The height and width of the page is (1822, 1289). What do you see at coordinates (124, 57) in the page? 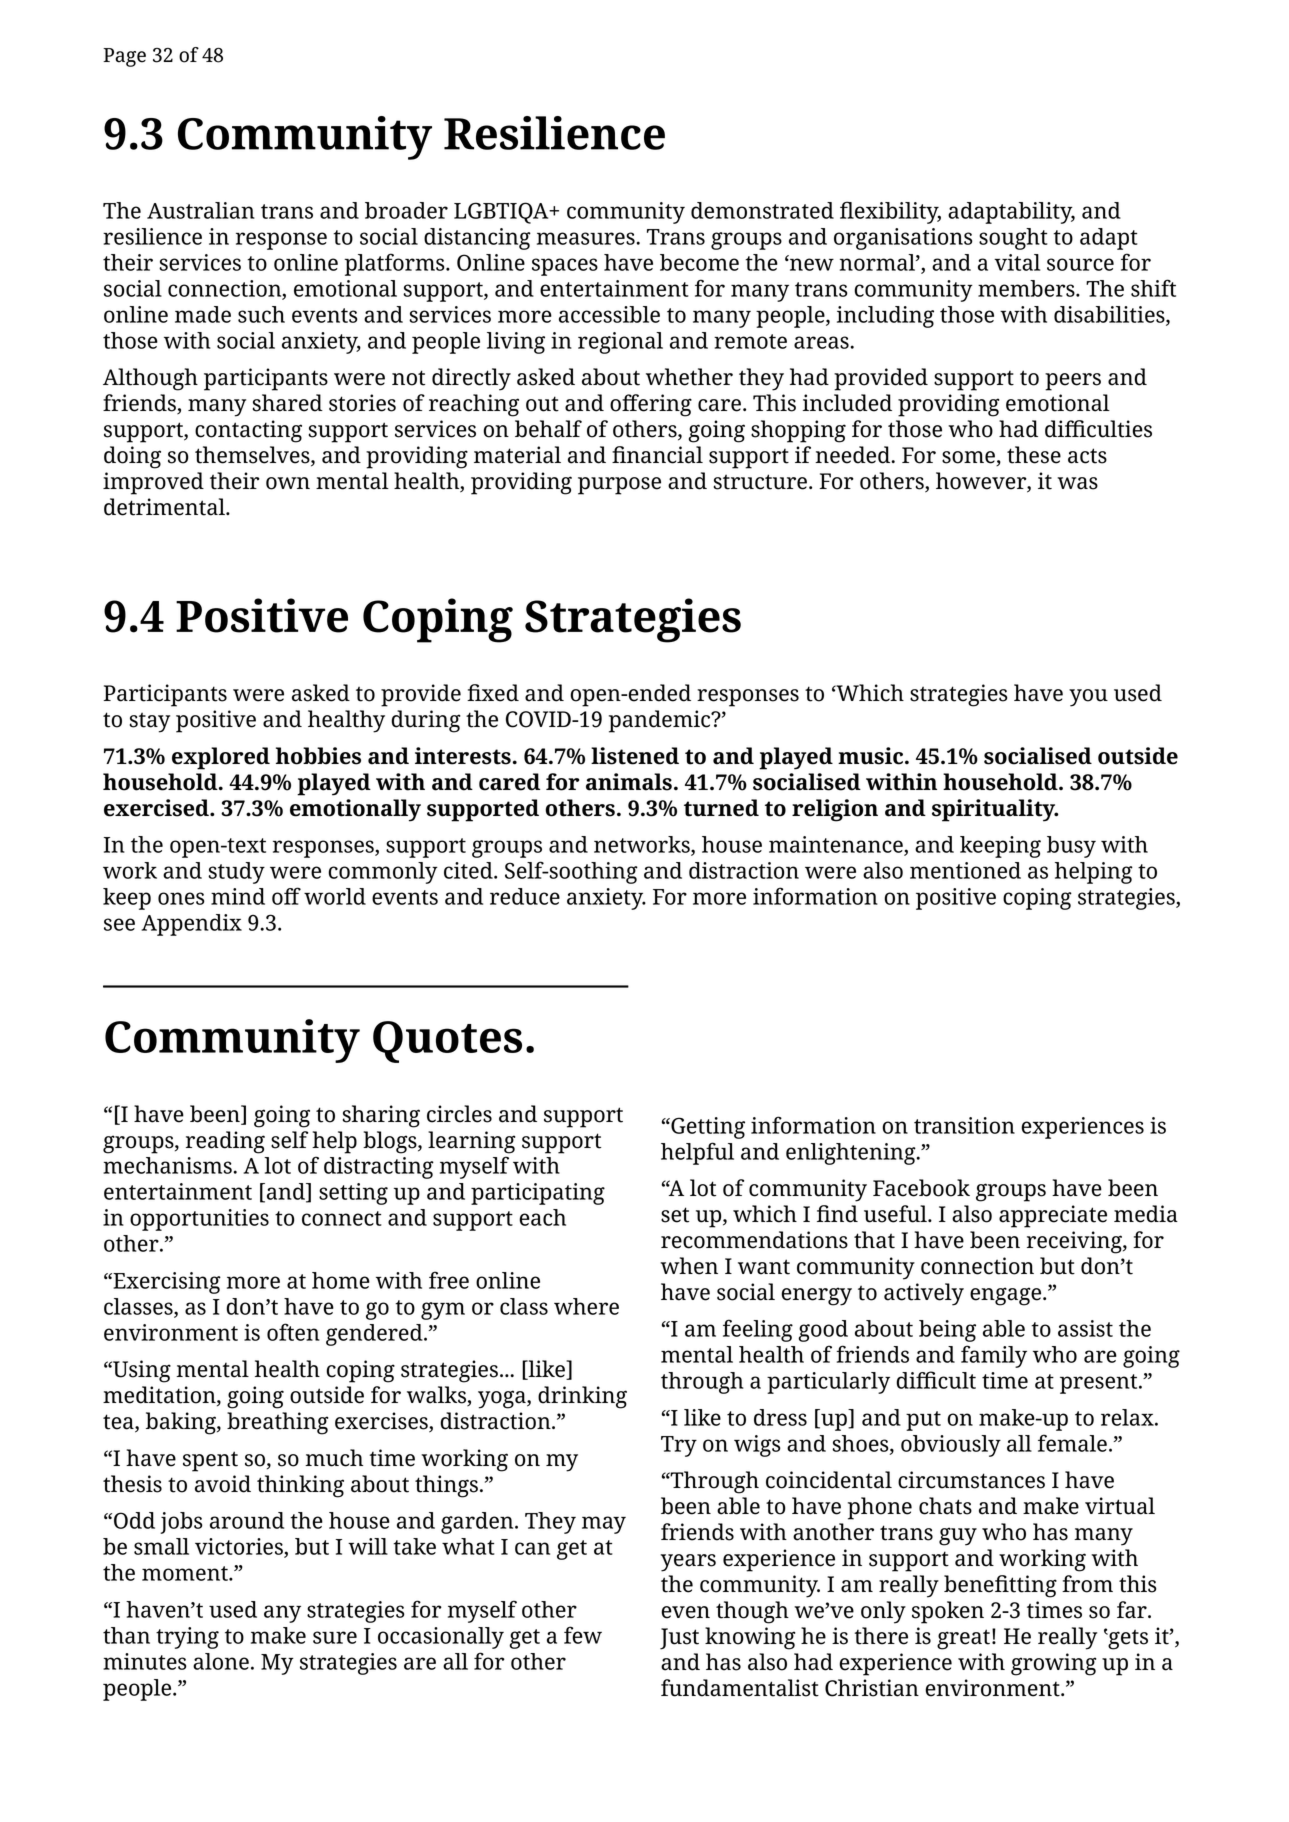
I see `Page` at bounding box center [124, 57].
